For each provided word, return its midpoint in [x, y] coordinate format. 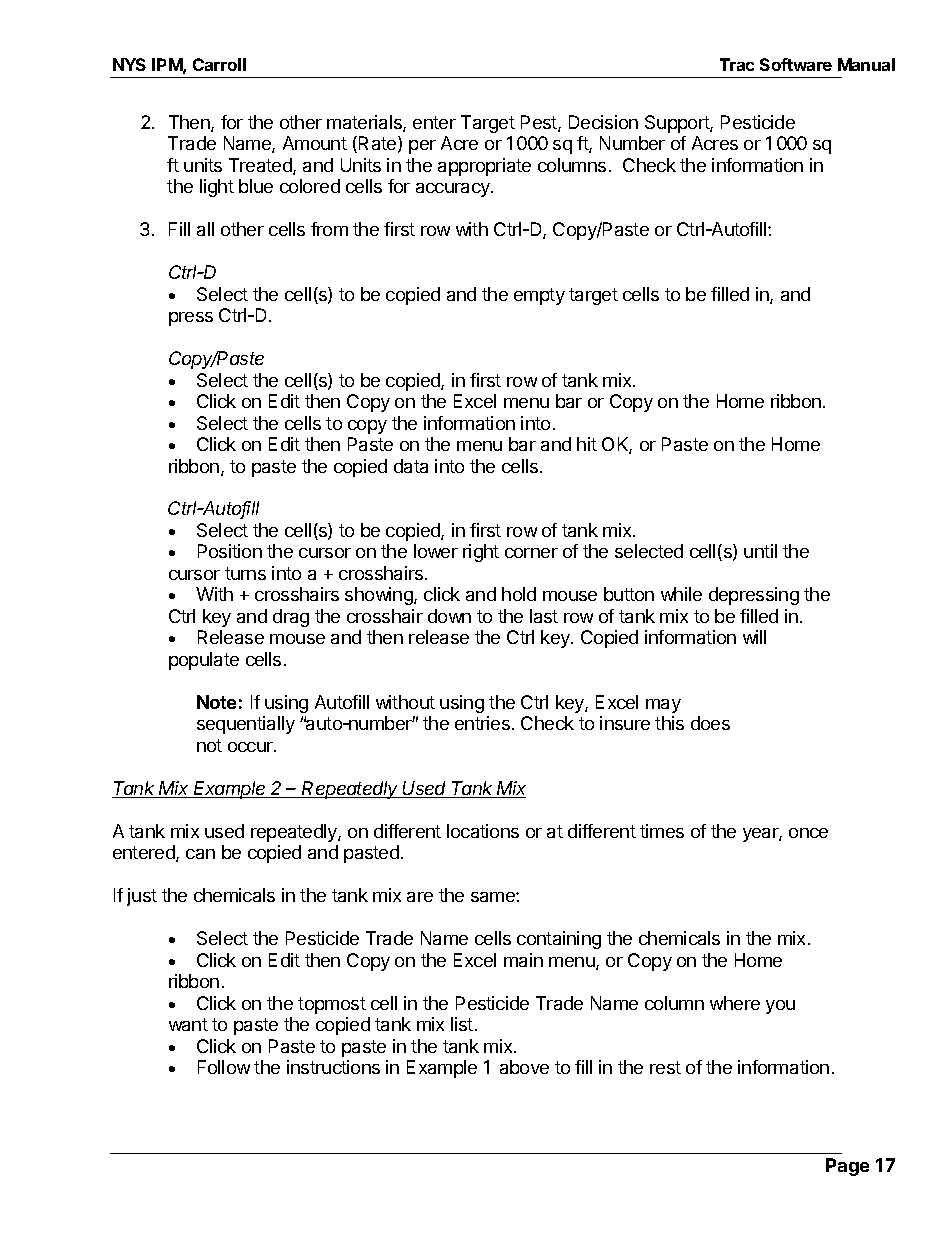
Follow [224, 1067]
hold [519, 594]
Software [796, 64]
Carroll [219, 64]
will [754, 637]
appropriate [484, 167]
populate [204, 661]
